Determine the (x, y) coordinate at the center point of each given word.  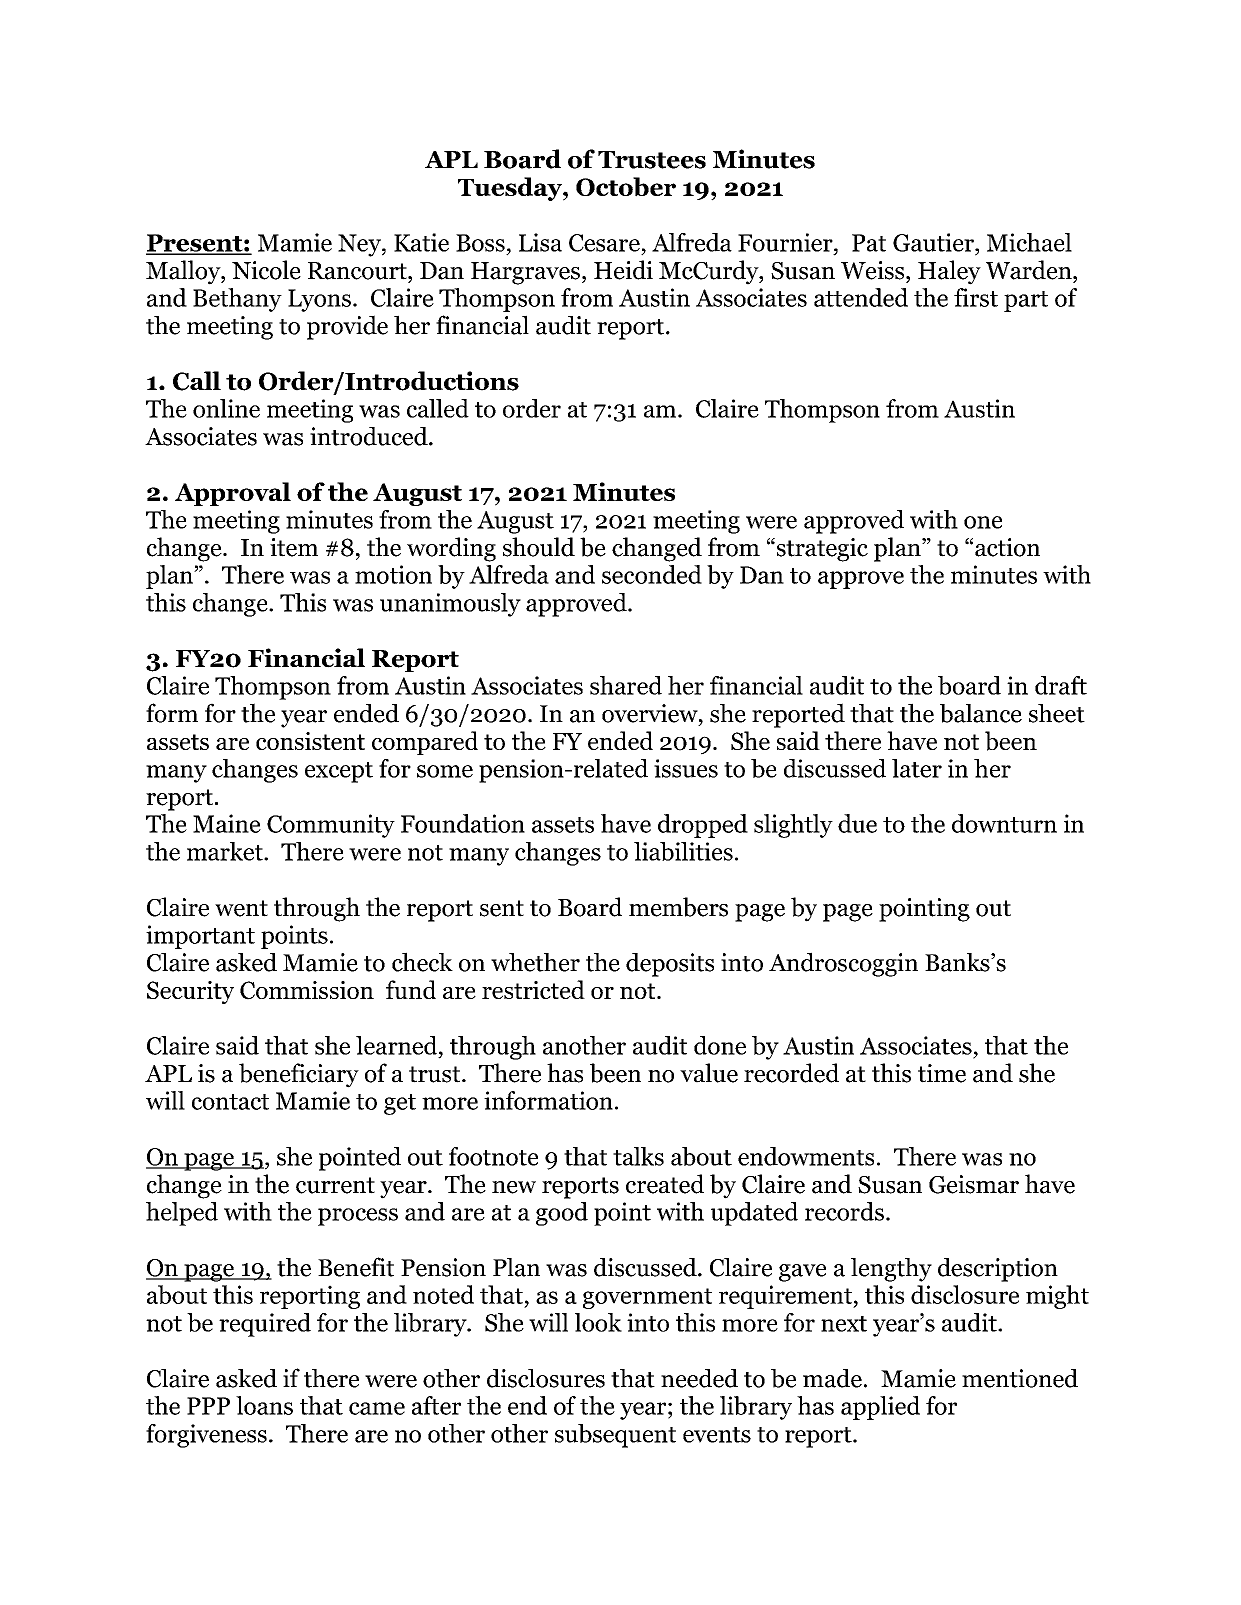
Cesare (604, 243)
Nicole (266, 270)
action (1007, 547)
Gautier (934, 242)
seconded (652, 574)
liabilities (683, 851)
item (294, 547)
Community (331, 826)
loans (264, 1405)
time (942, 1073)
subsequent (615, 1436)
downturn (1004, 823)
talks (638, 1156)
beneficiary (299, 1075)
